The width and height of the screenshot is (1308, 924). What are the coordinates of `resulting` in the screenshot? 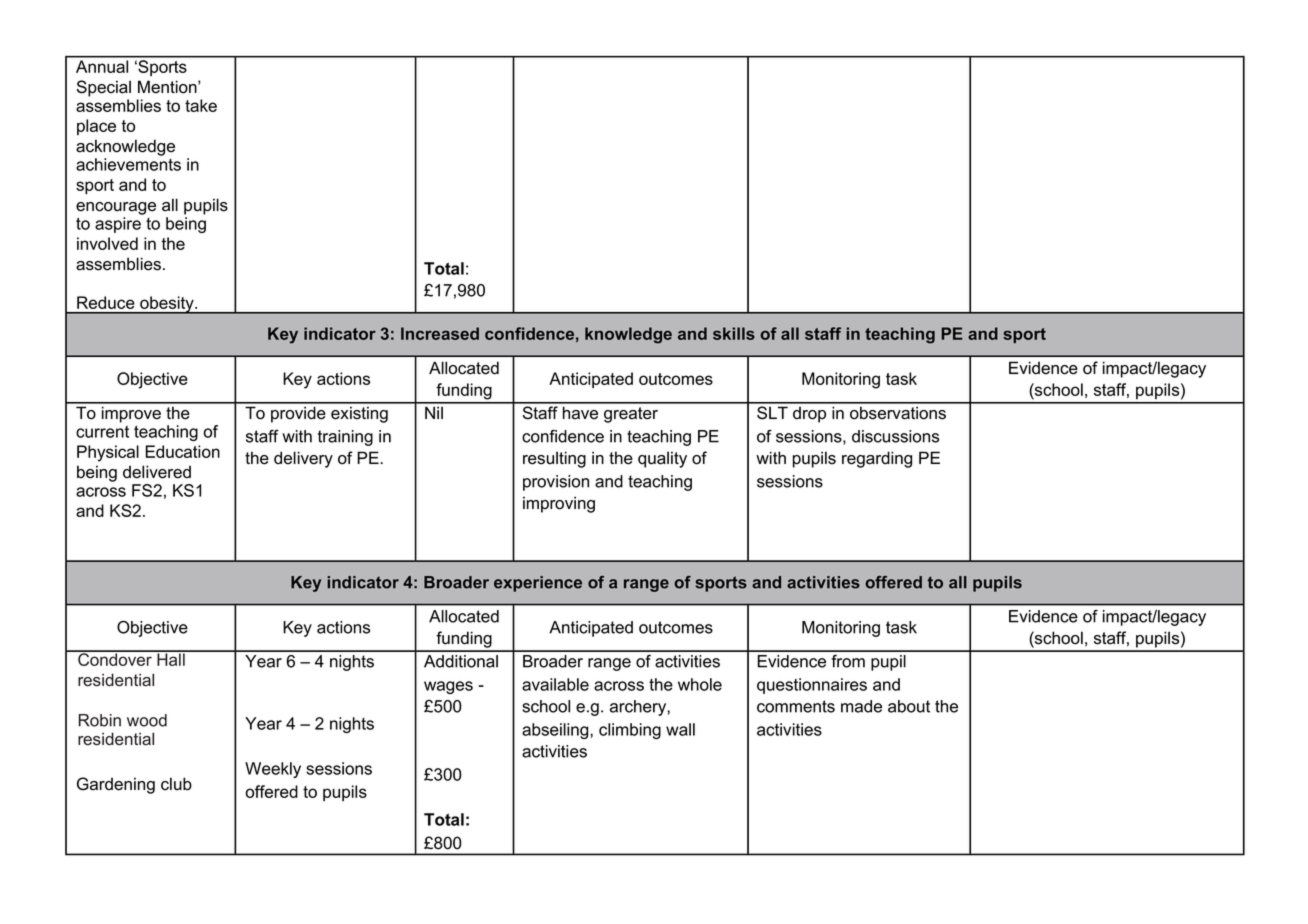 It's located at (554, 459).
